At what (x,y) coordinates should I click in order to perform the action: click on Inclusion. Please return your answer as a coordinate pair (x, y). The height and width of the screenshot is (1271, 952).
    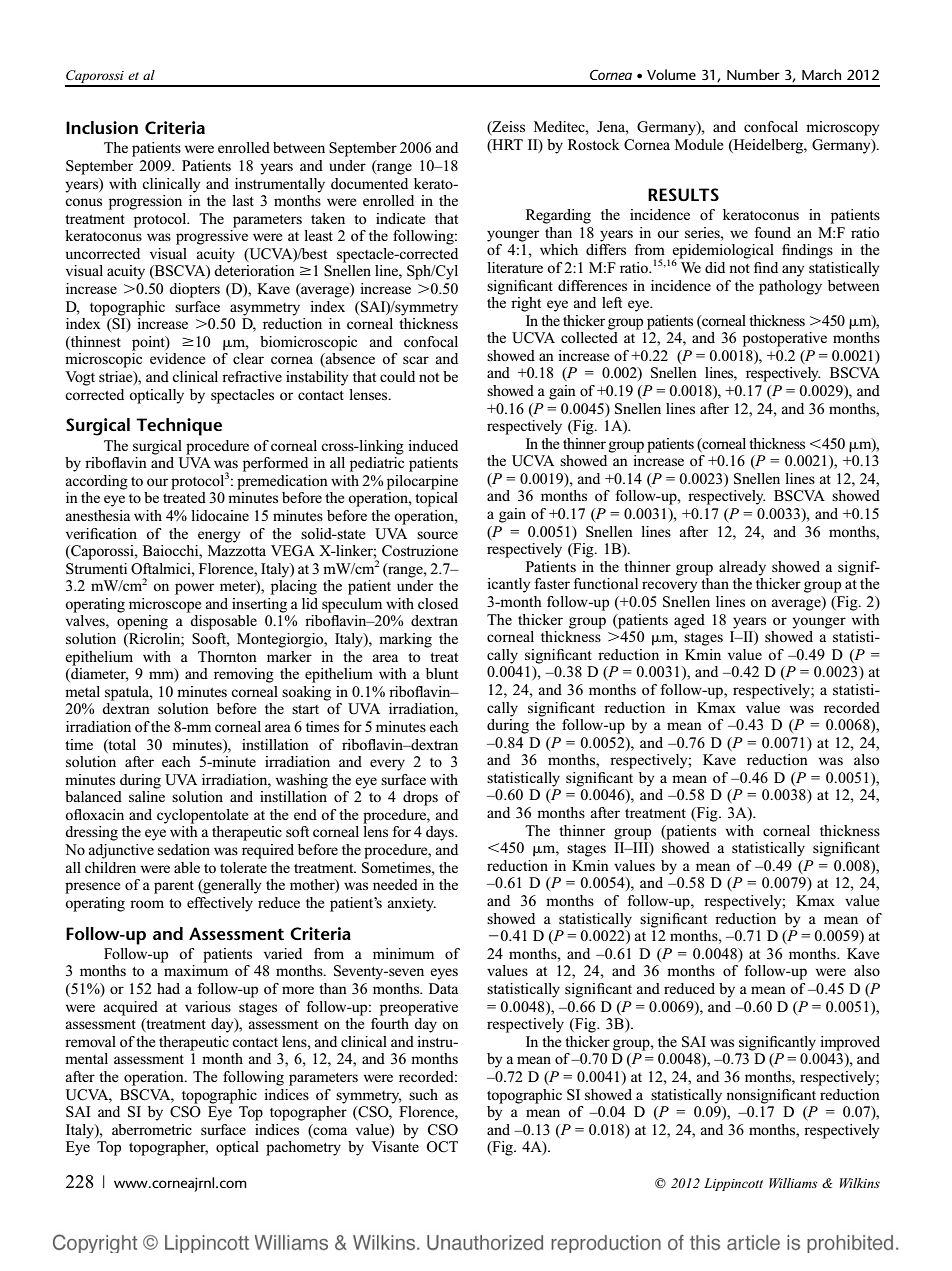
    Looking at the image, I should click on (102, 127).
